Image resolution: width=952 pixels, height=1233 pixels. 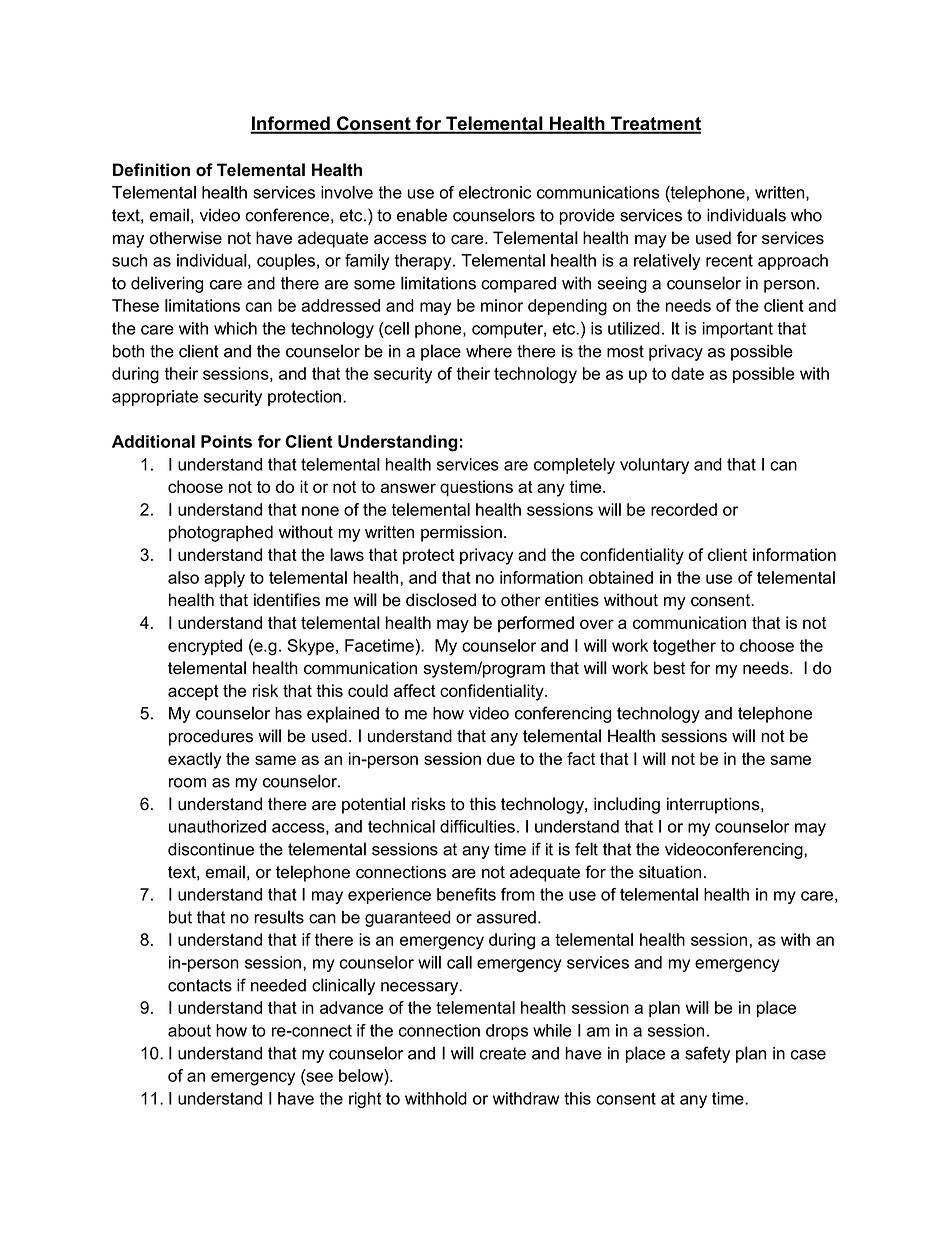 What do you see at coordinates (495, 192) in the image?
I see `electronic` at bounding box center [495, 192].
